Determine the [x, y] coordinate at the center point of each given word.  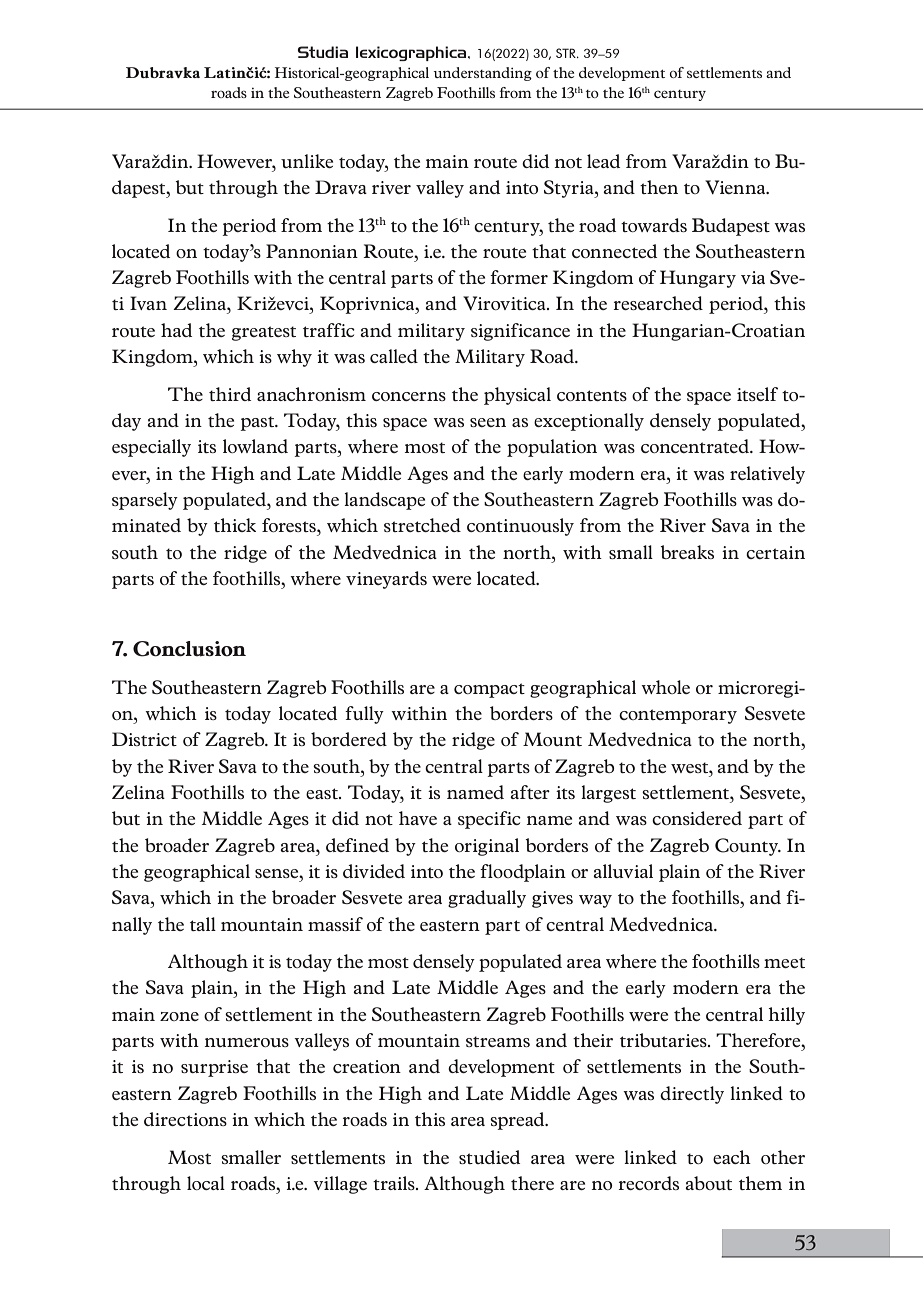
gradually [487, 899]
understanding [482, 74]
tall [203, 924]
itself [757, 394]
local [206, 1183]
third [230, 394]
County [748, 847]
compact [489, 690]
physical [517, 396]
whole [665, 687]
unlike [307, 161]
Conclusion [189, 649]
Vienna [736, 187]
